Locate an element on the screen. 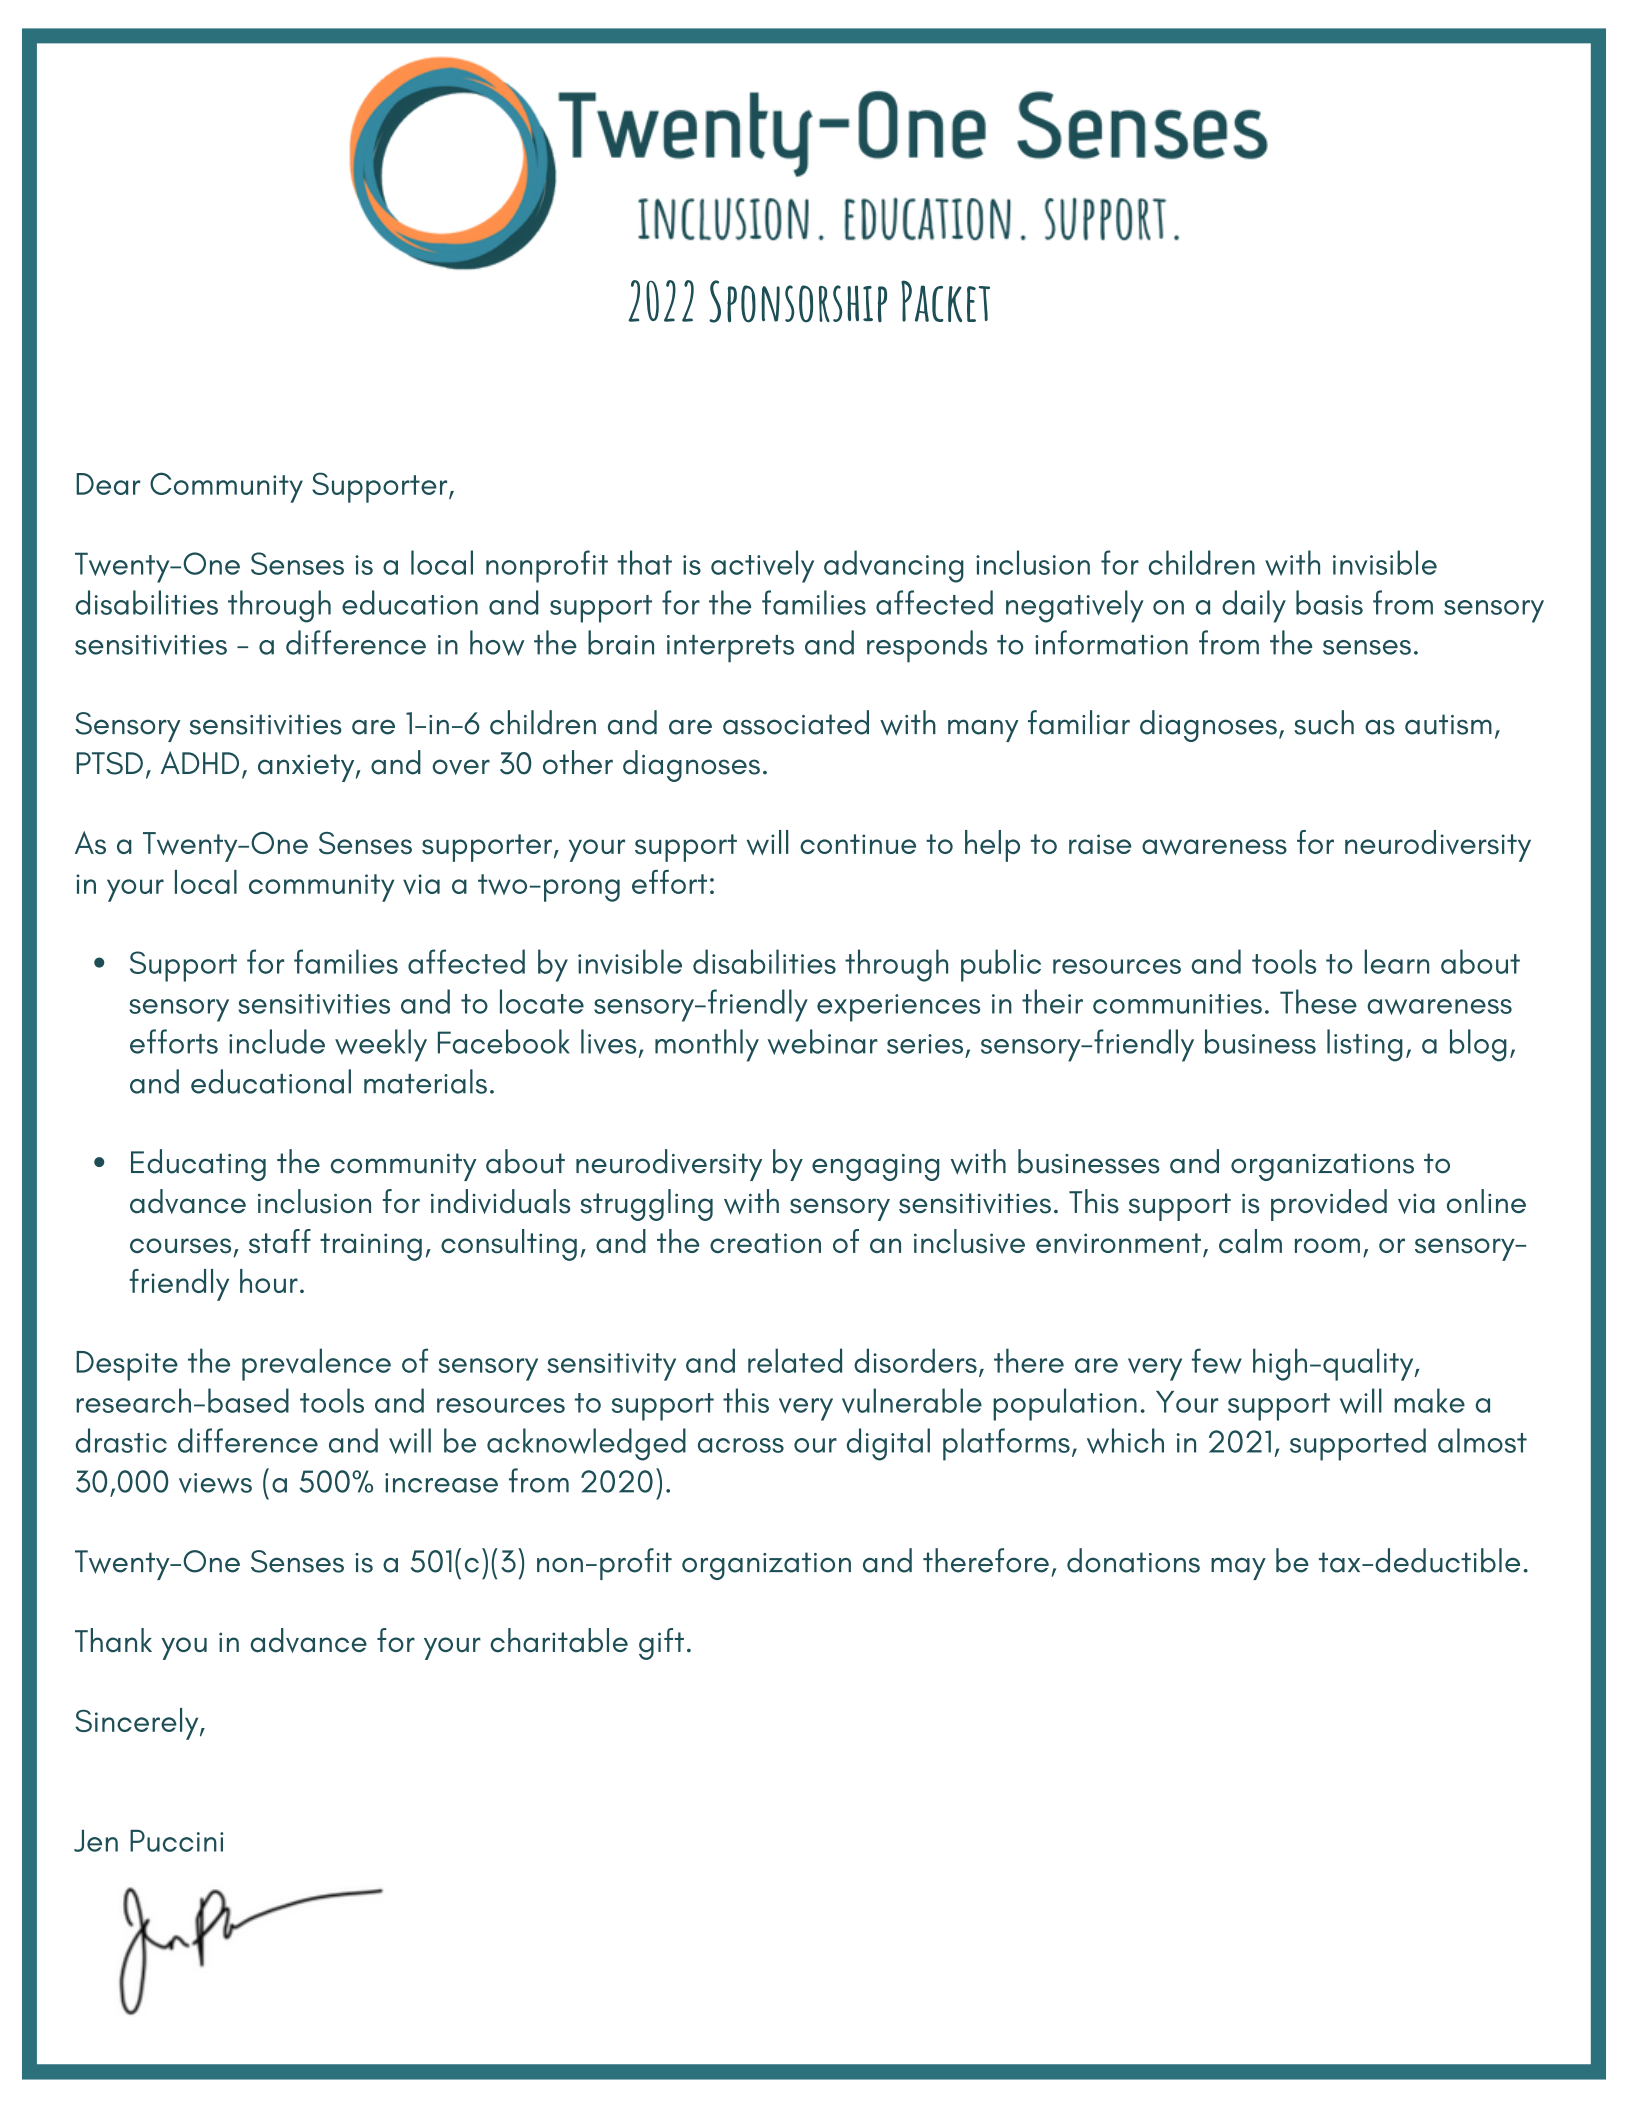 The height and width of the screenshot is (2107, 1628). Dear is located at coordinates (108, 484).
